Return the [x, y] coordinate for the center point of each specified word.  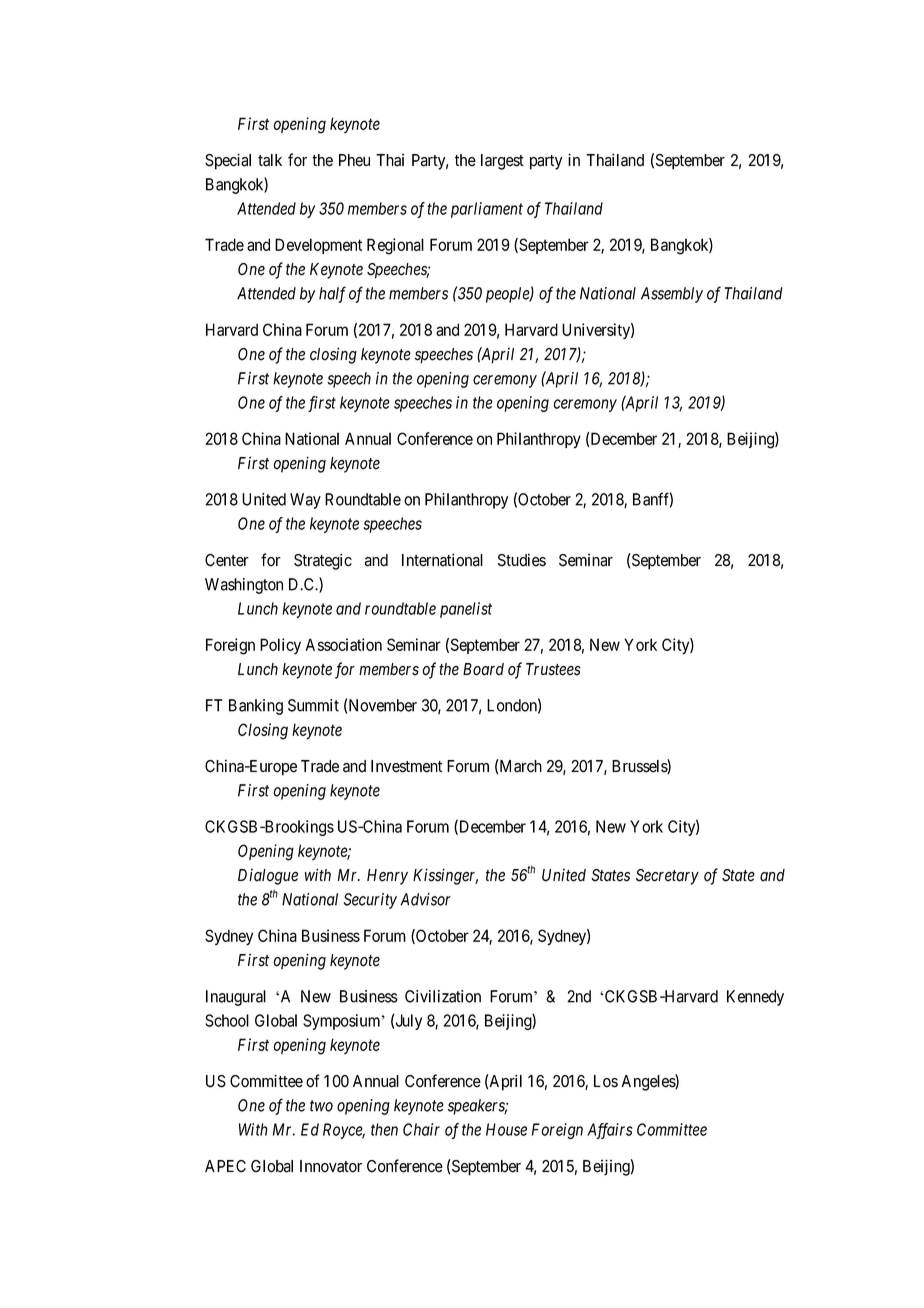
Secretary [667, 877]
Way [305, 501]
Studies [522, 560]
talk [270, 160]
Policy [280, 646]
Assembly [672, 295]
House [506, 1129]
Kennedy [755, 998]
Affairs [610, 1131]
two [321, 1106]
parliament [487, 210]
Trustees [553, 669]
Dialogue [268, 877]
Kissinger [445, 876]
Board [483, 669]
